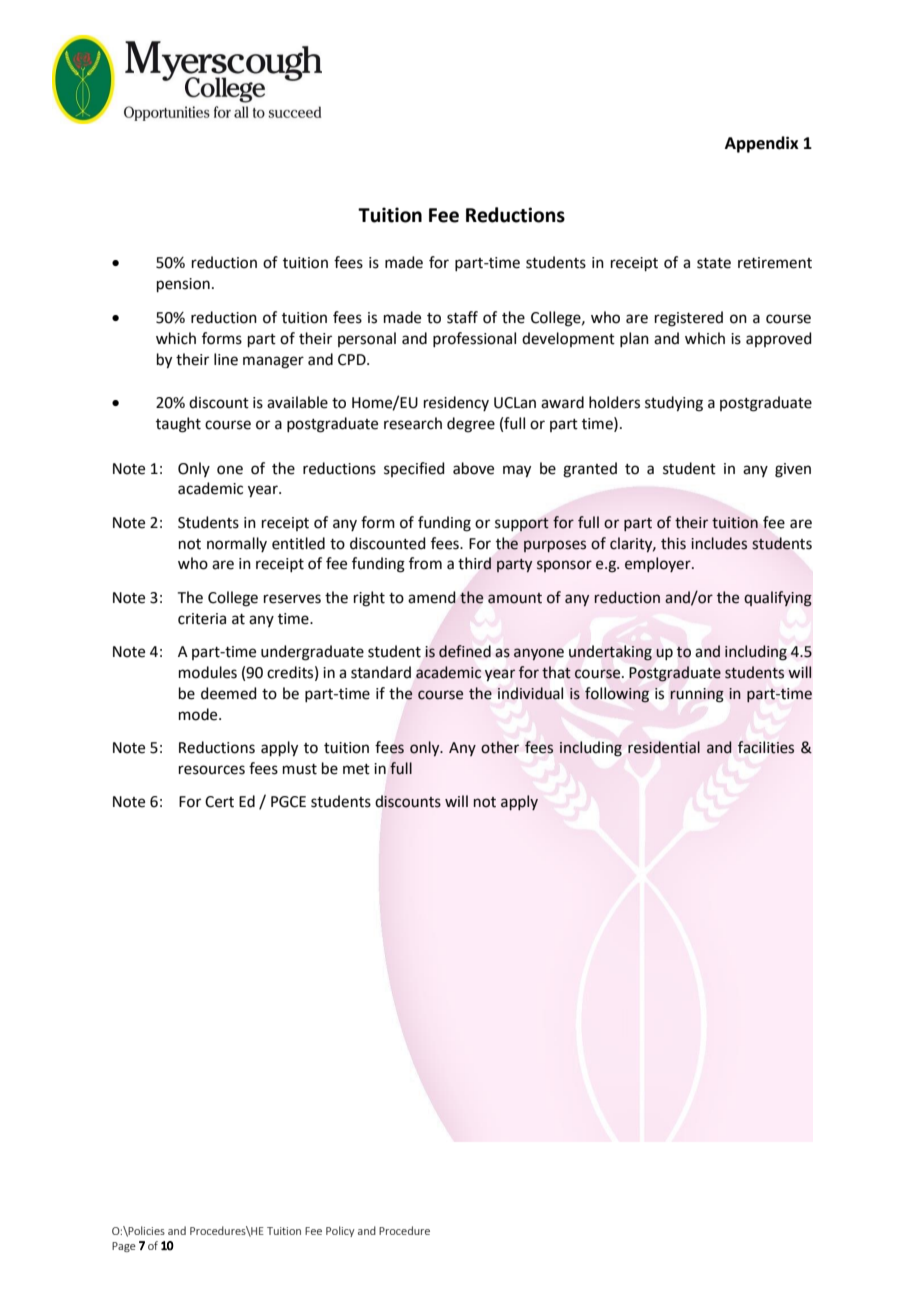  Describe the element at coordinates (664, 747) in the screenshot. I see `residential` at that location.
